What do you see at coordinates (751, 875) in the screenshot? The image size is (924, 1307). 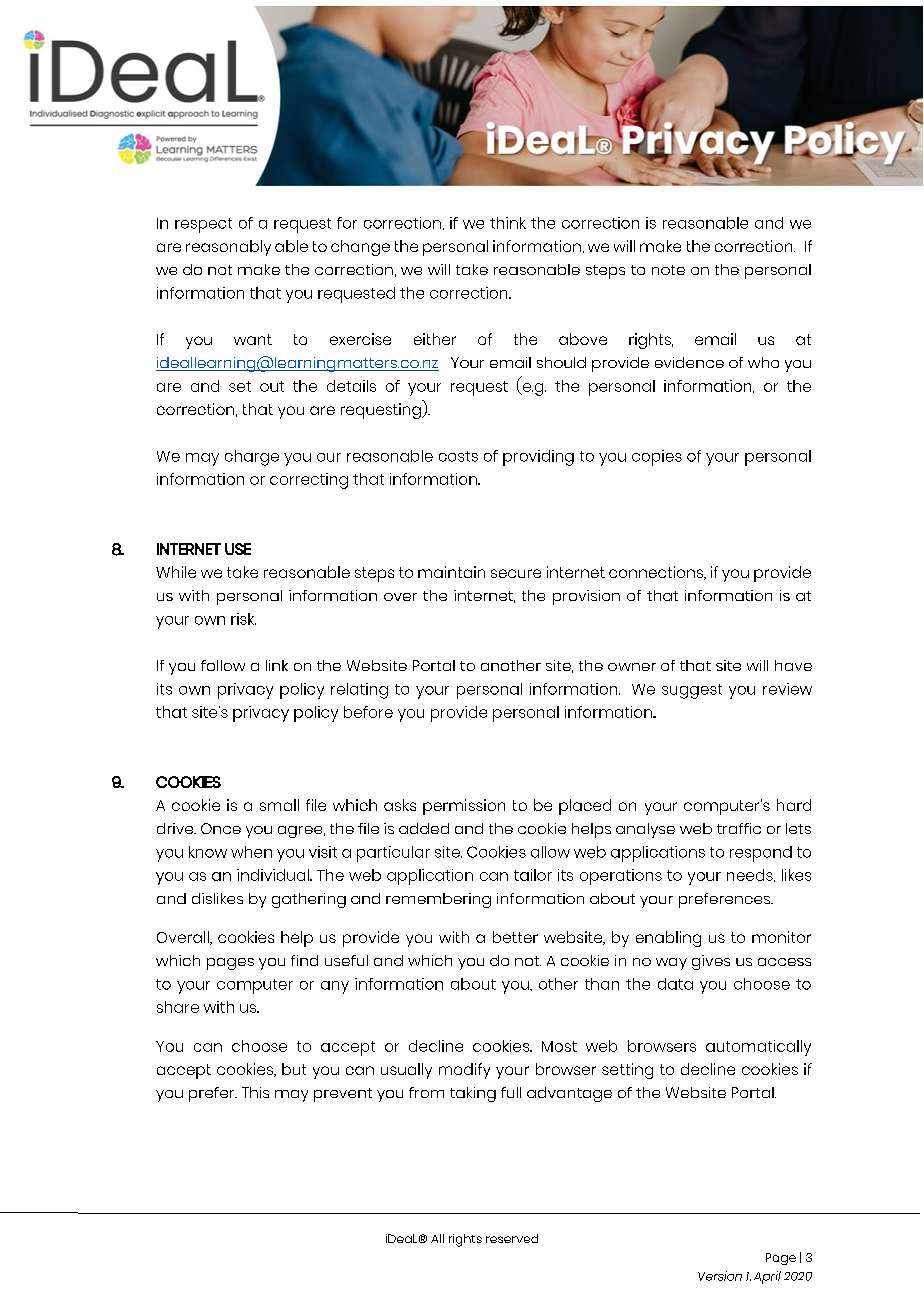 I see `needs` at bounding box center [751, 875].
